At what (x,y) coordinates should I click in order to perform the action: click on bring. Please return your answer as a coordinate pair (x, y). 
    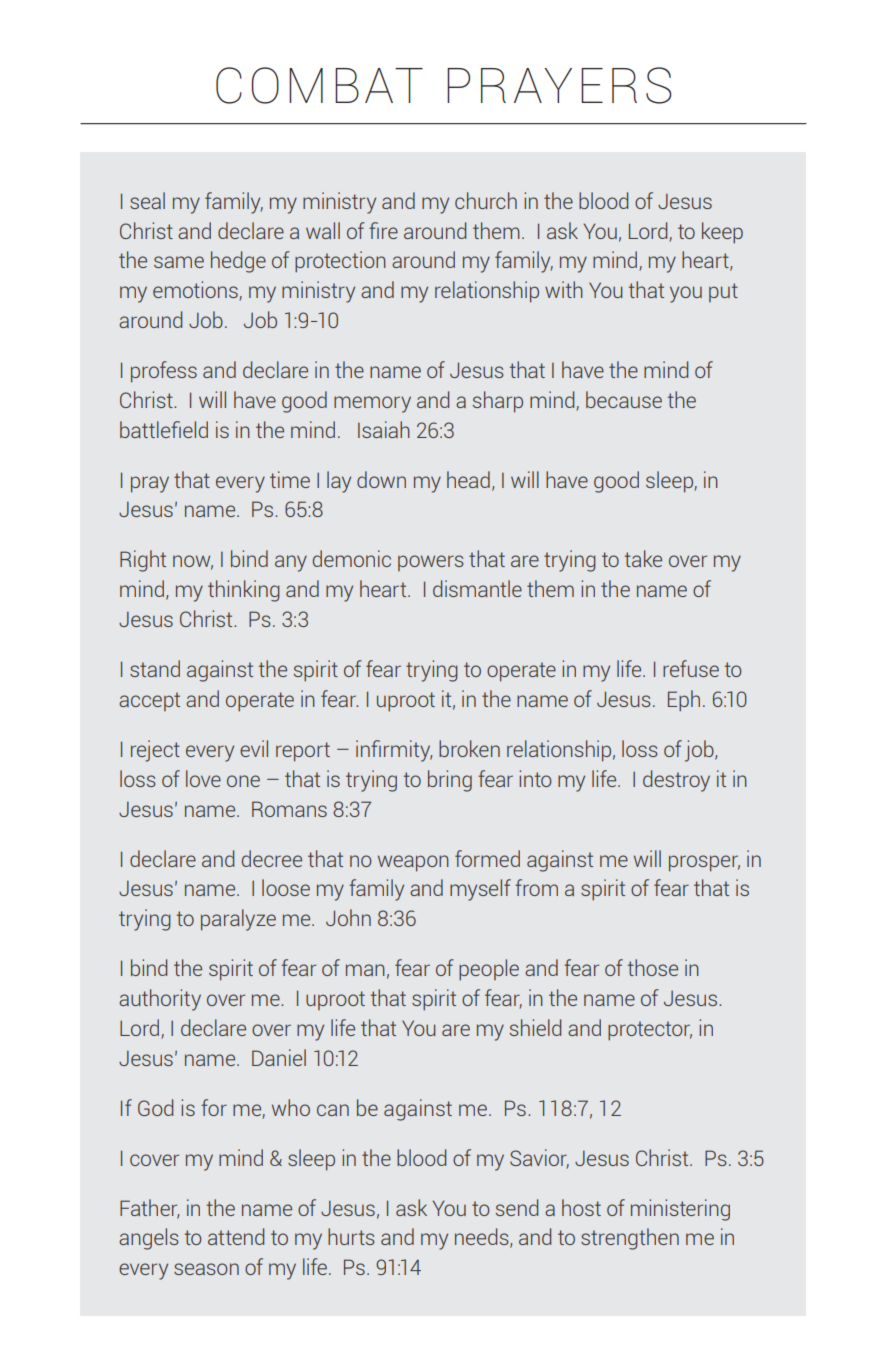
    Looking at the image, I should click on (450, 781).
